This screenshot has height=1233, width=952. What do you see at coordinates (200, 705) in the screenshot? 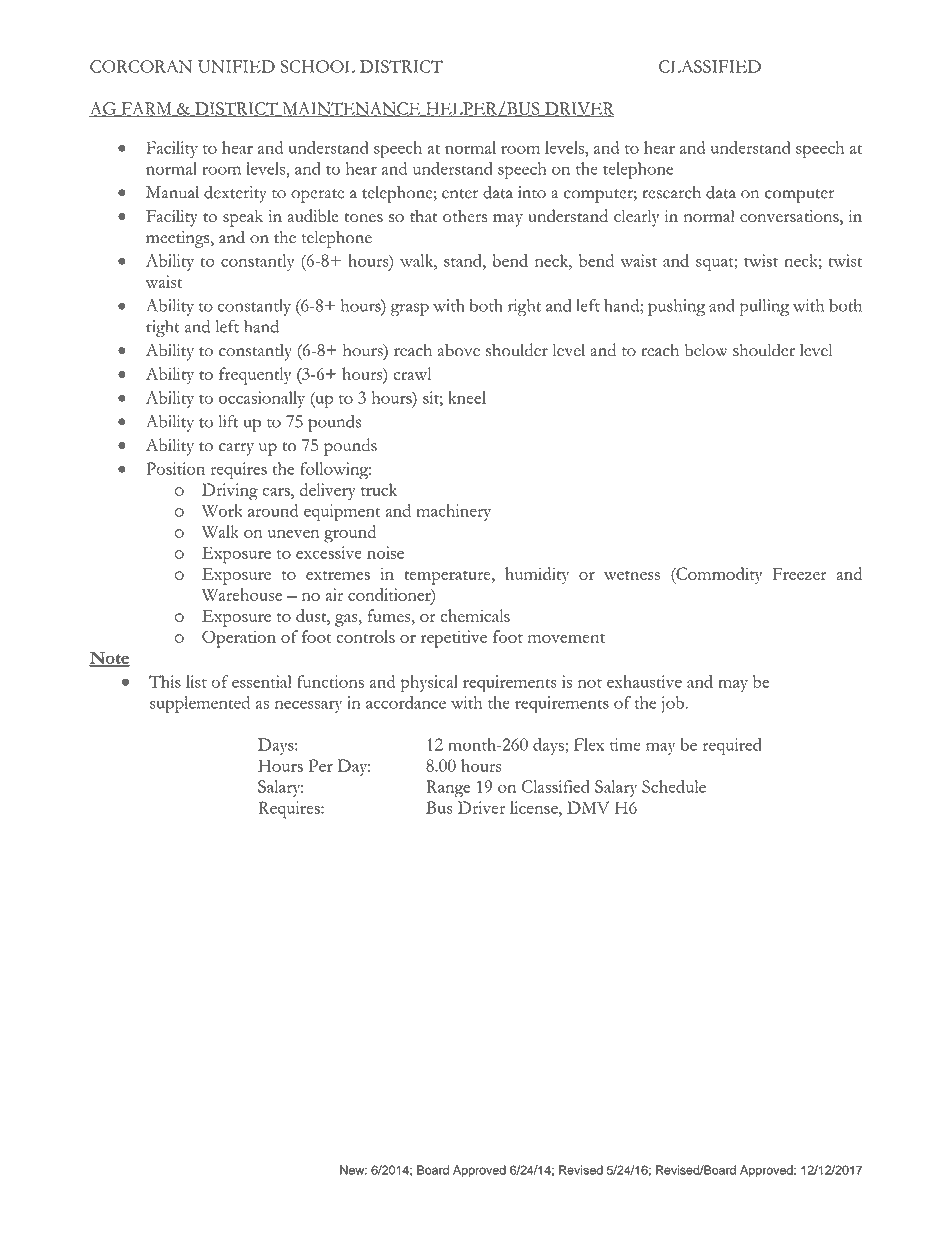
I see `supplemented` at bounding box center [200, 705].
